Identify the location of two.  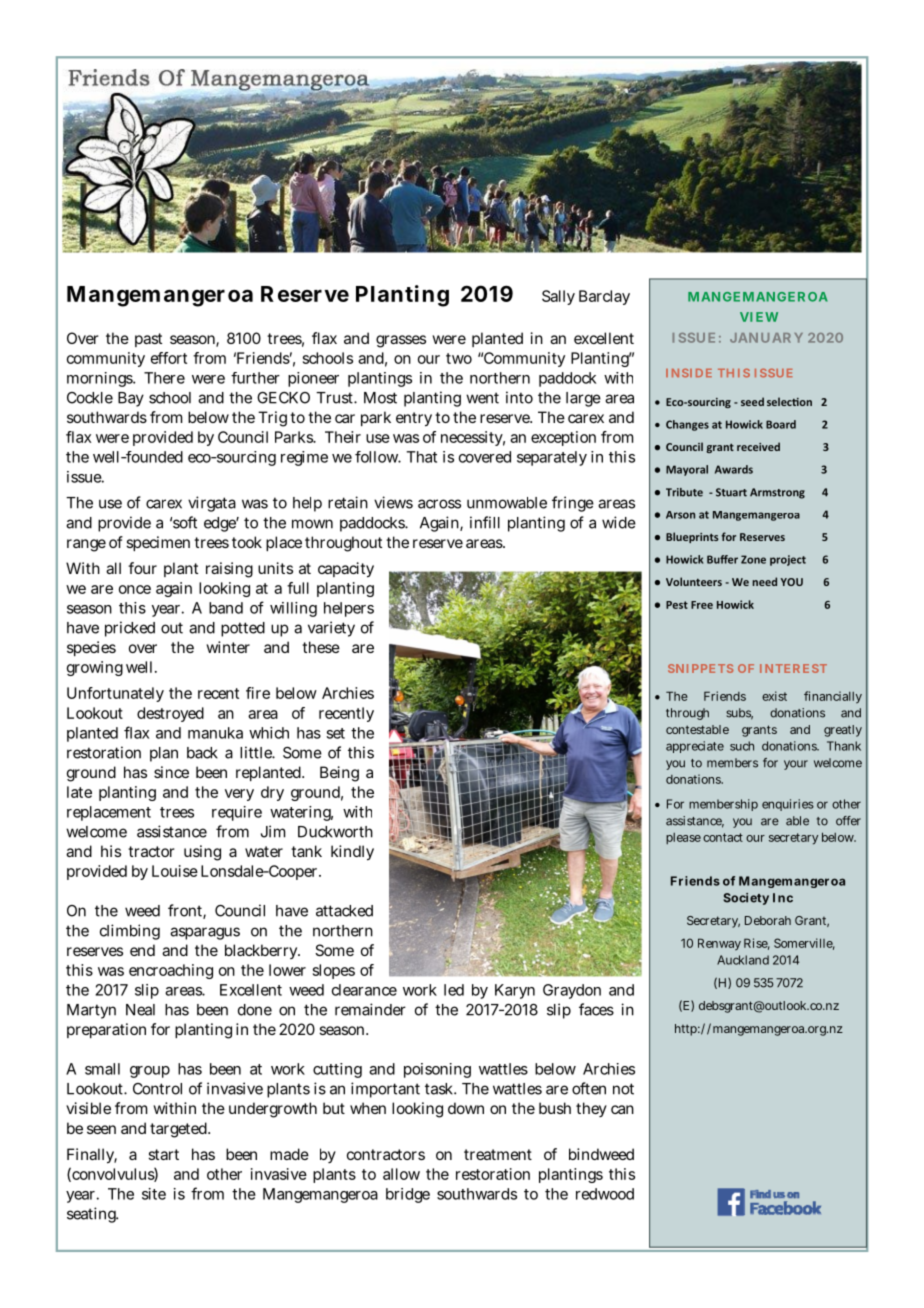
(459, 358).
